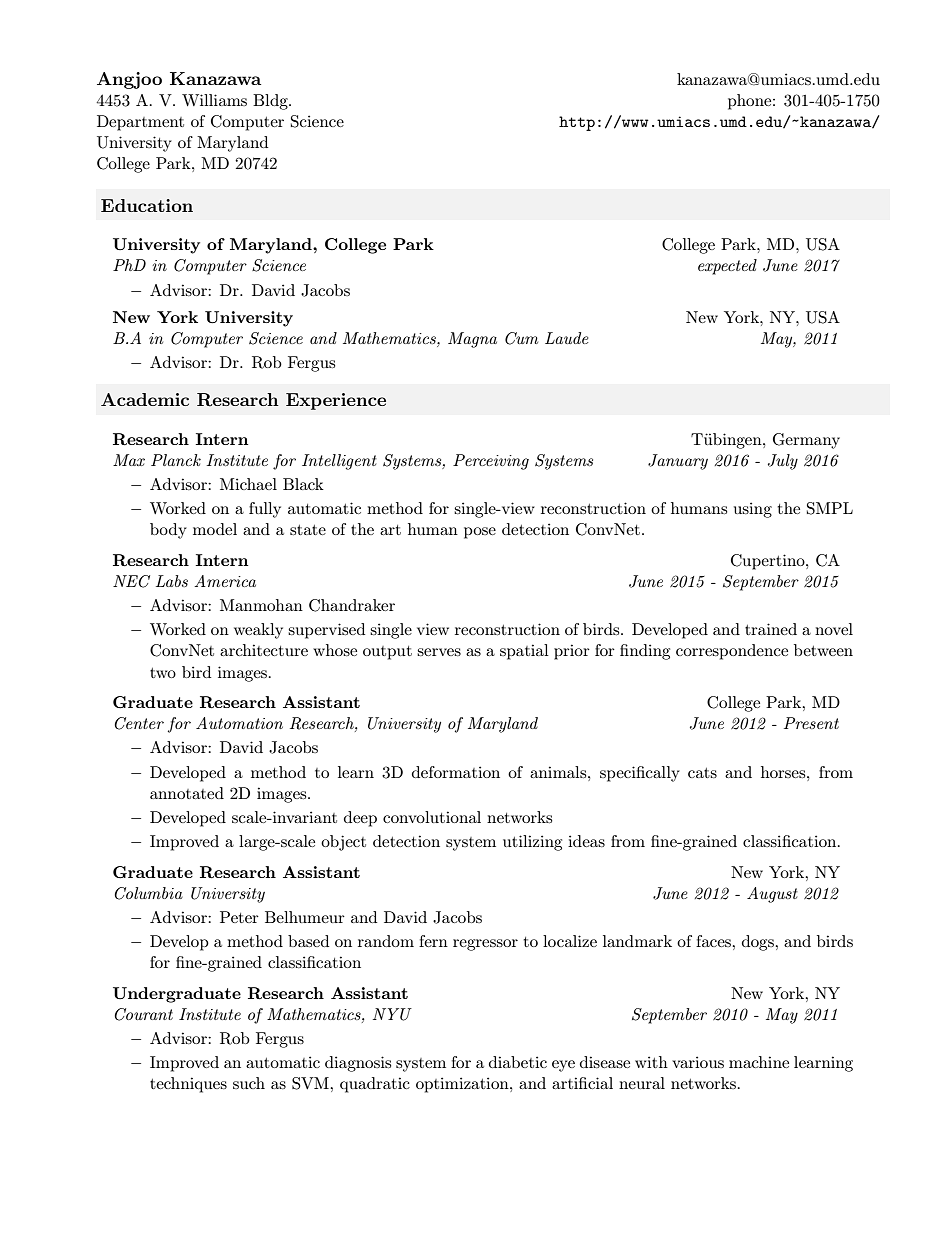  Describe the element at coordinates (239, 723) in the screenshot. I see `Automation` at that location.
